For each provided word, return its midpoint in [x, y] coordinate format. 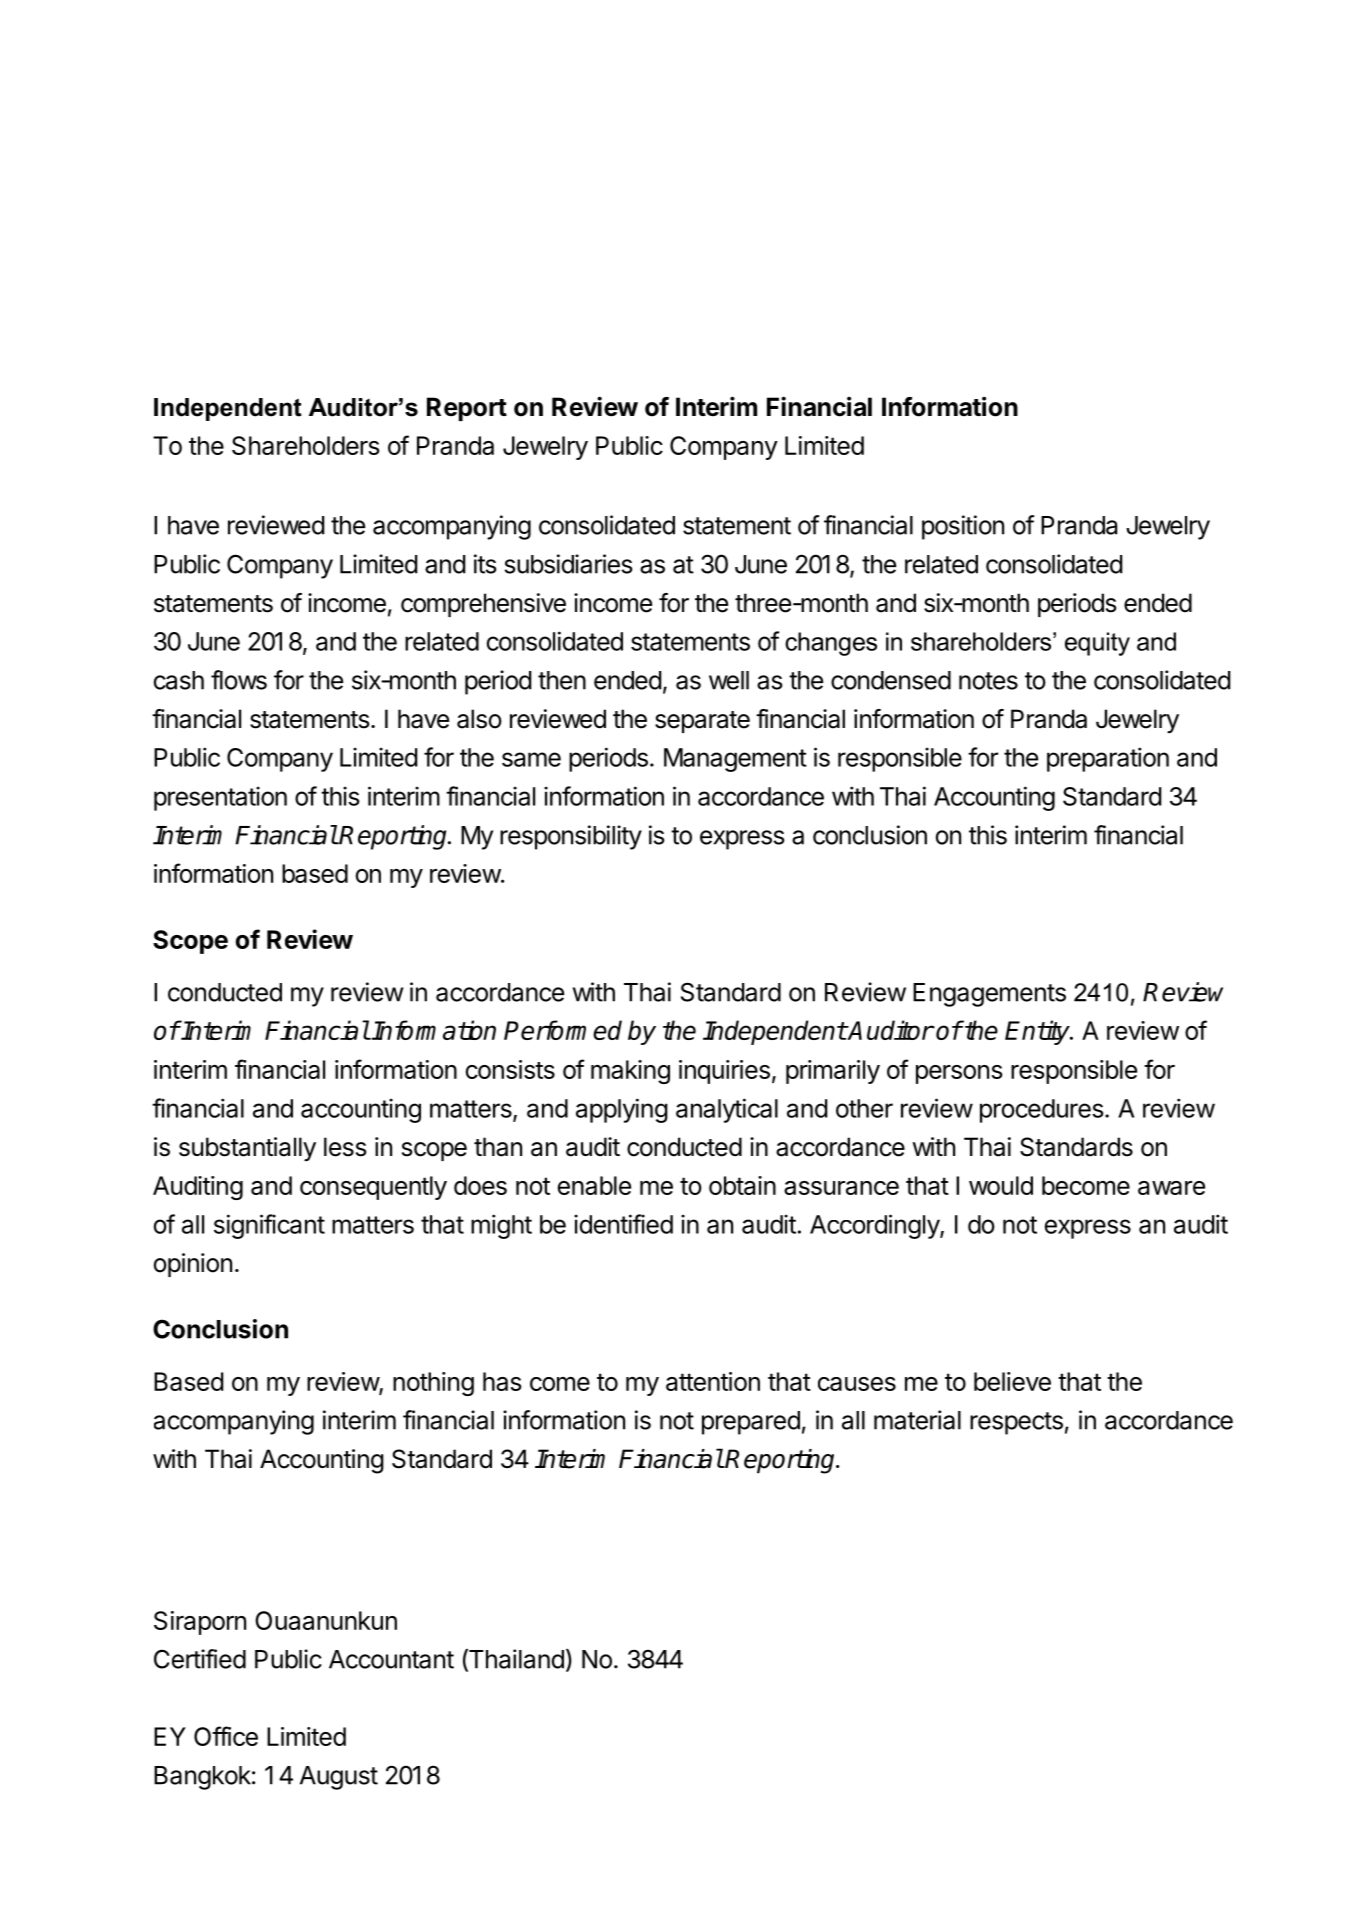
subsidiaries [569, 564]
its [485, 564]
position [963, 527]
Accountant [391, 1659]
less [345, 1147]
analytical [727, 1110]
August [339, 1778]
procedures [1042, 1111]
